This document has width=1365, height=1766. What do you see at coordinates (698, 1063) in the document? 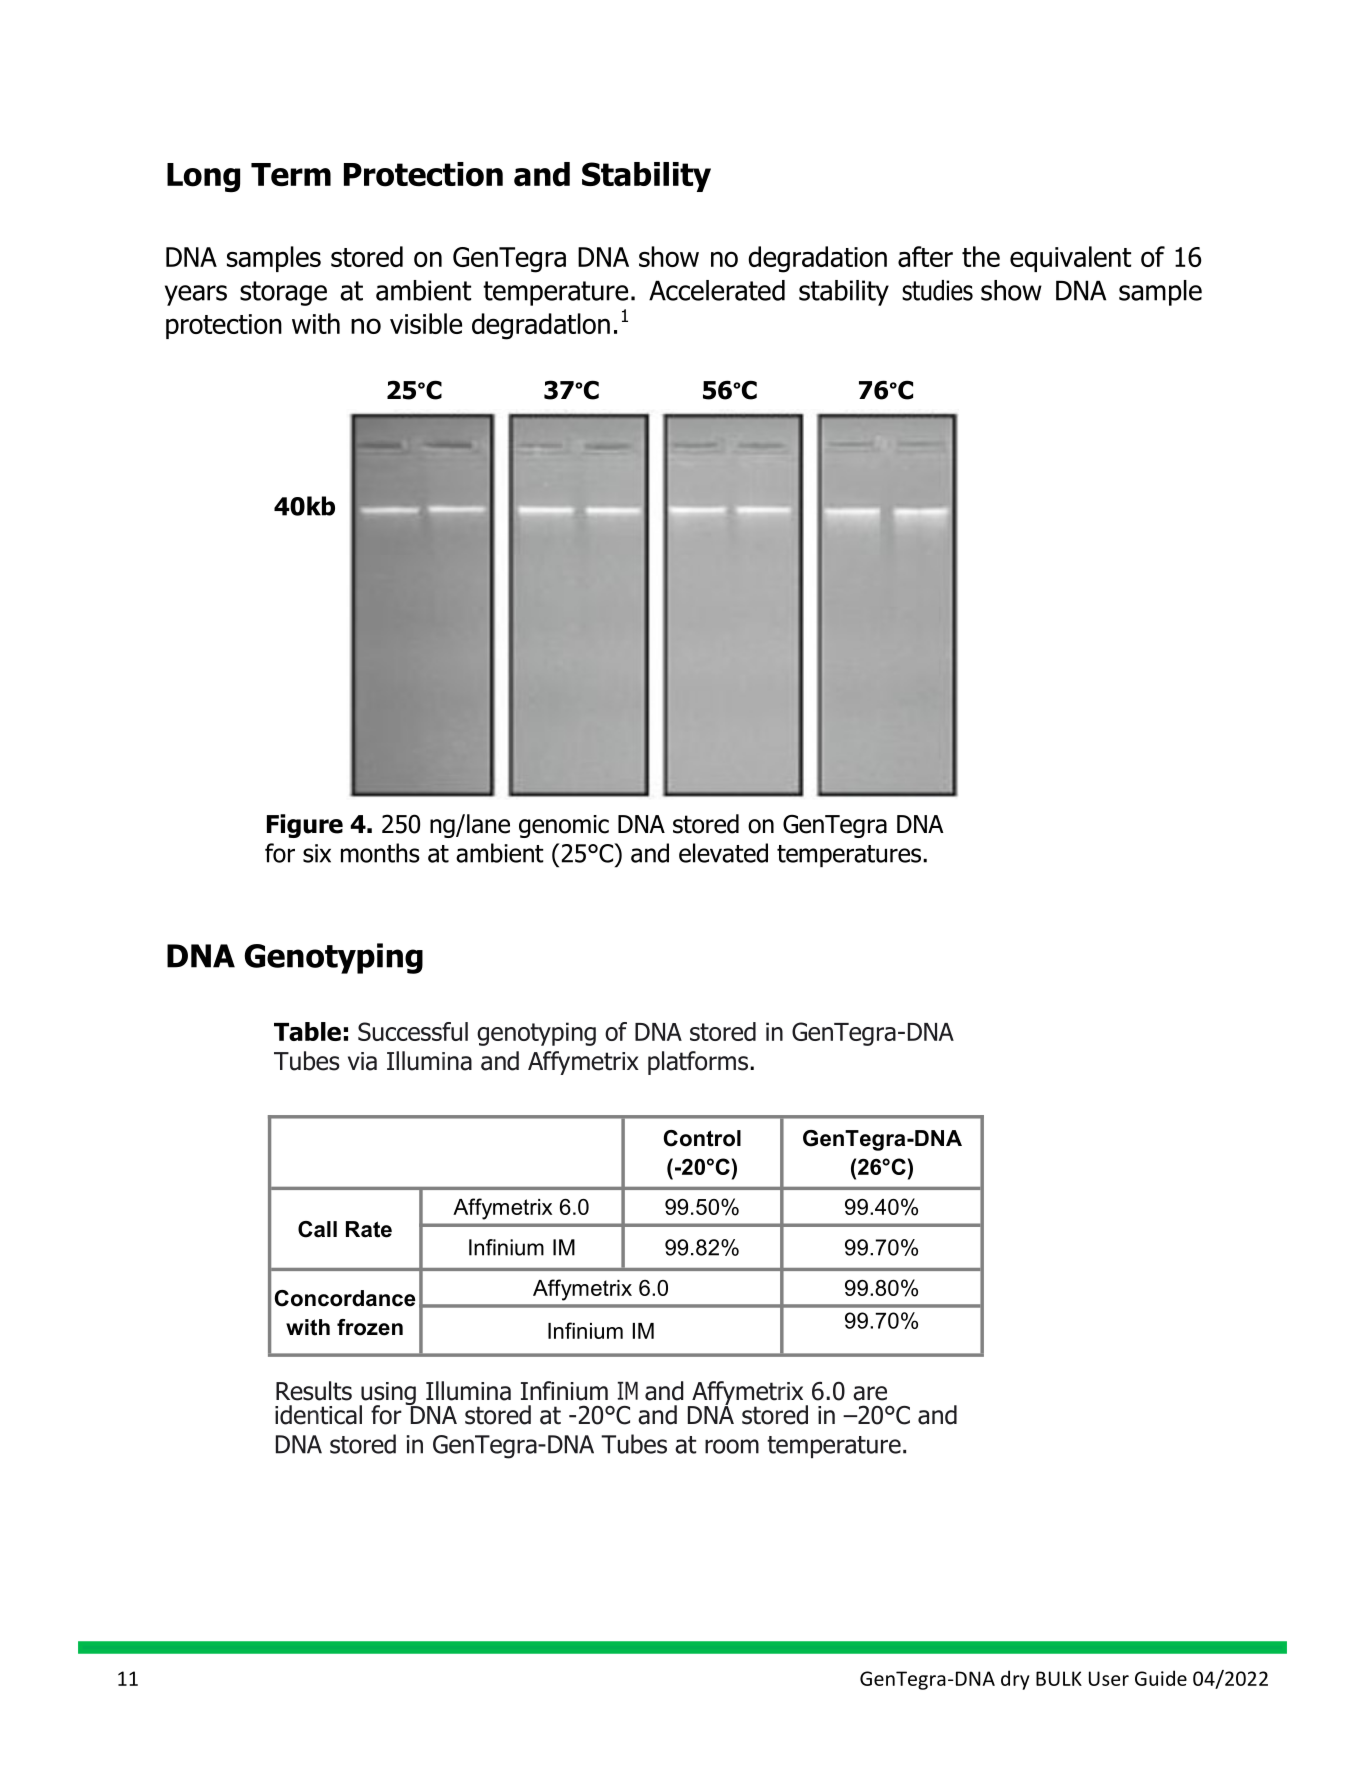
I see `platforms` at bounding box center [698, 1063].
